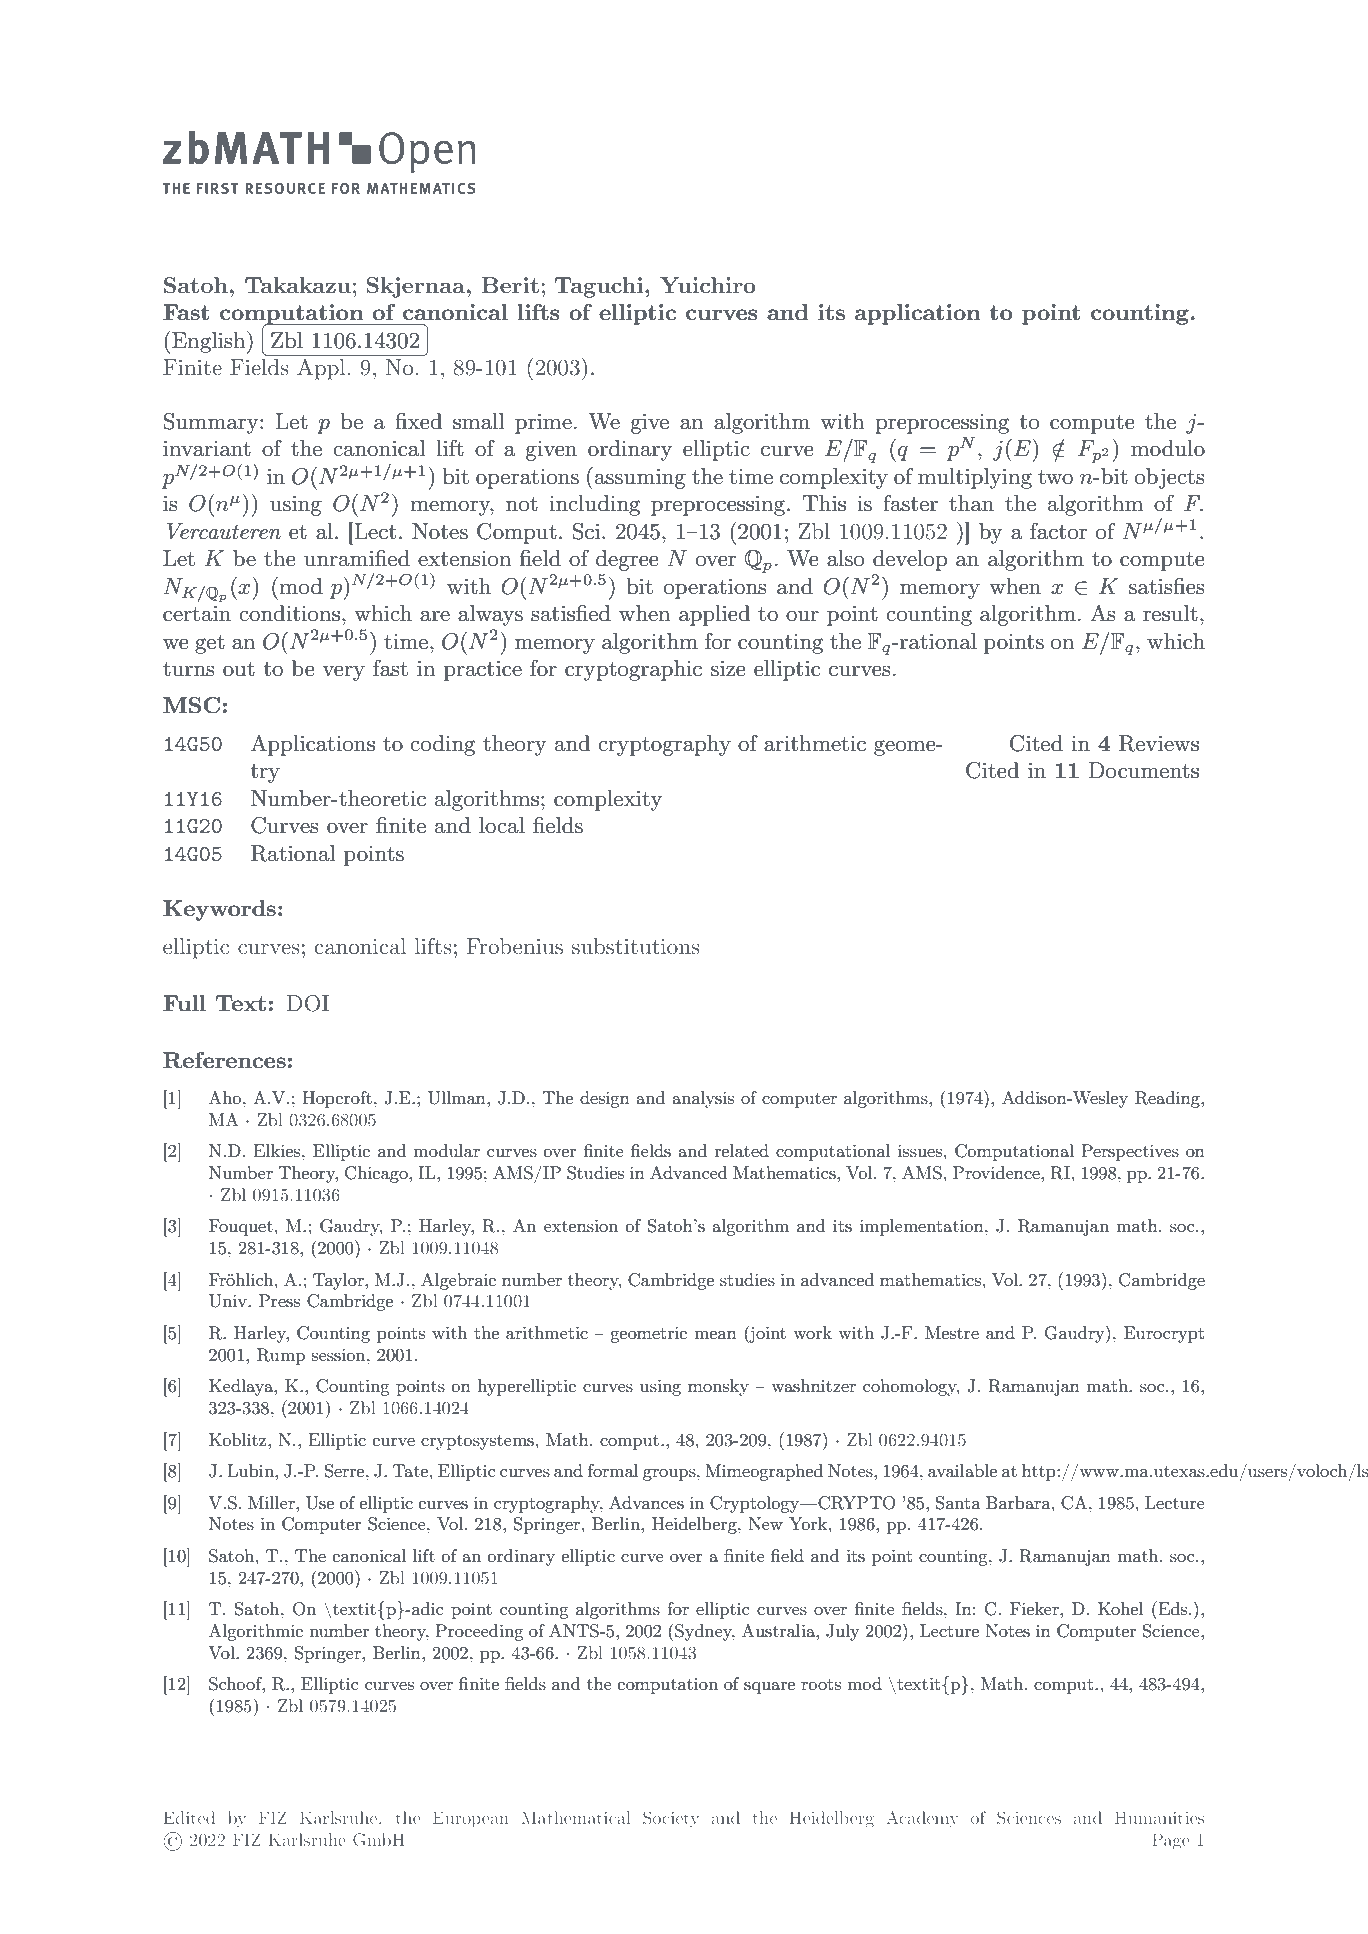 This screenshot has width=1368, height=1934. Describe the element at coordinates (1055, 477) in the screenshot. I see `two` at that location.
